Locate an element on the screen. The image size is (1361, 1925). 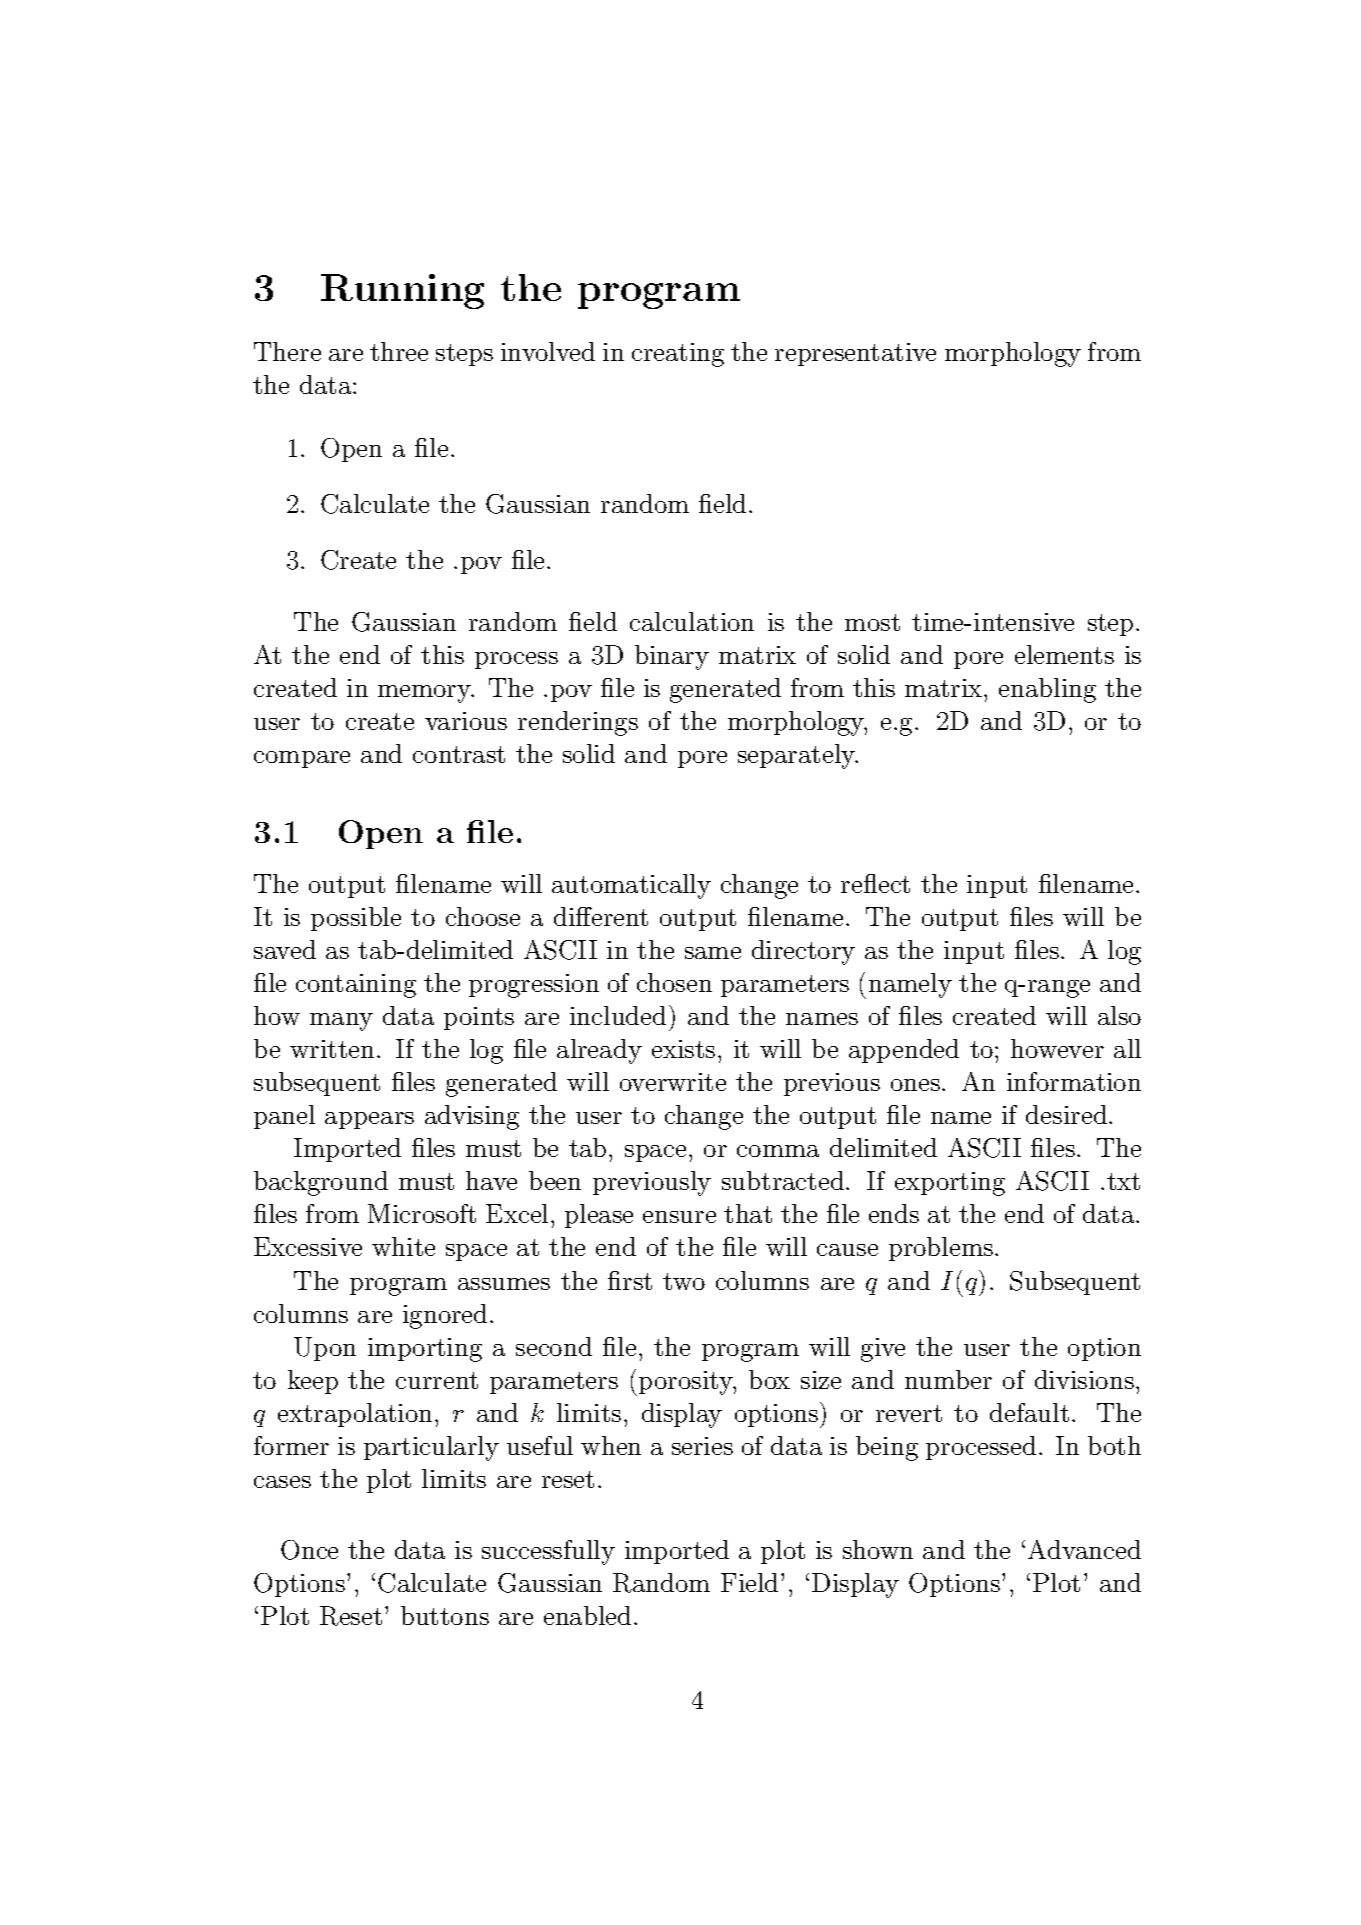
two is located at coordinates (684, 1281).
